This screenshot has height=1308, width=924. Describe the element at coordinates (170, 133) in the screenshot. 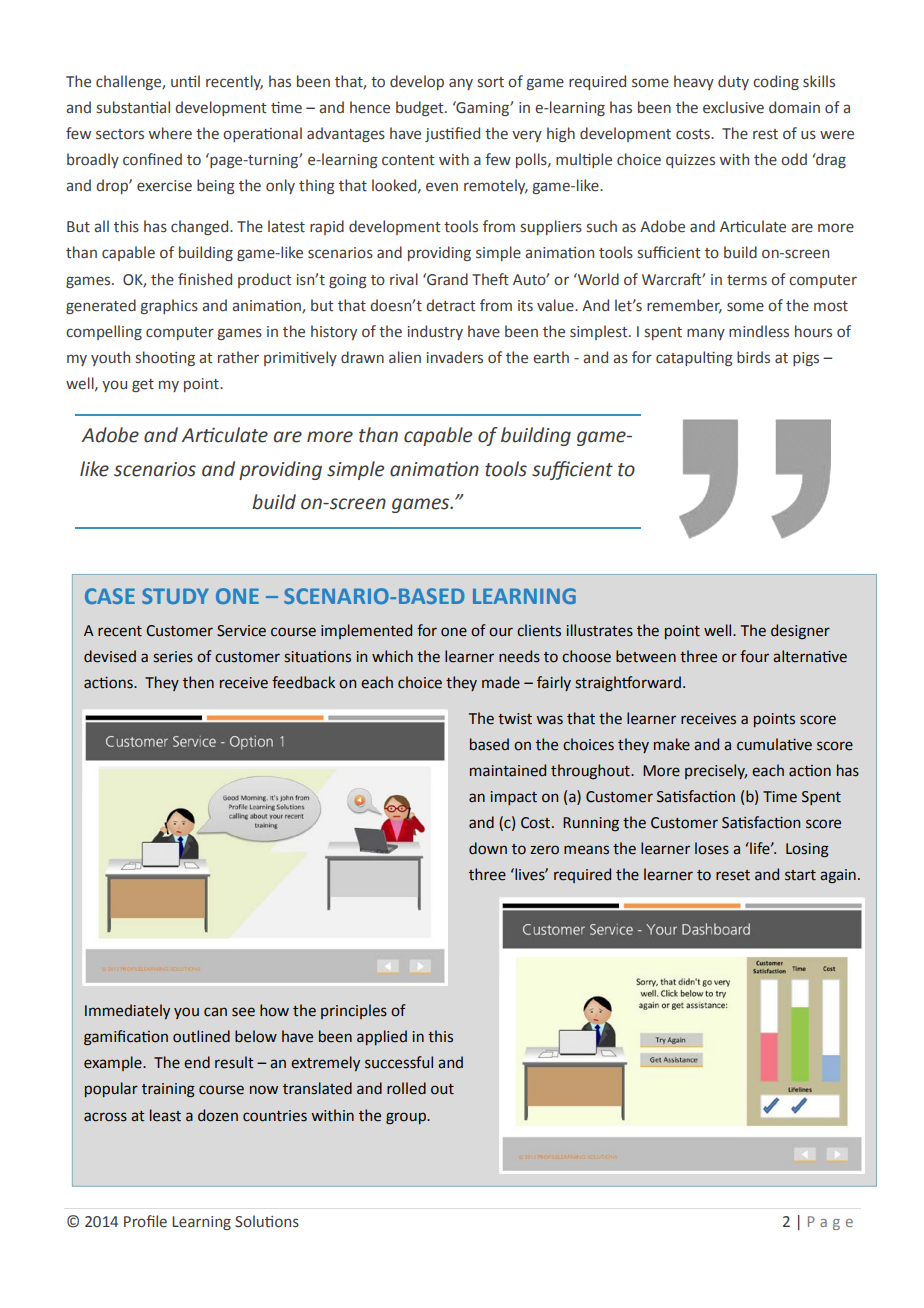

I see `where` at that location.
